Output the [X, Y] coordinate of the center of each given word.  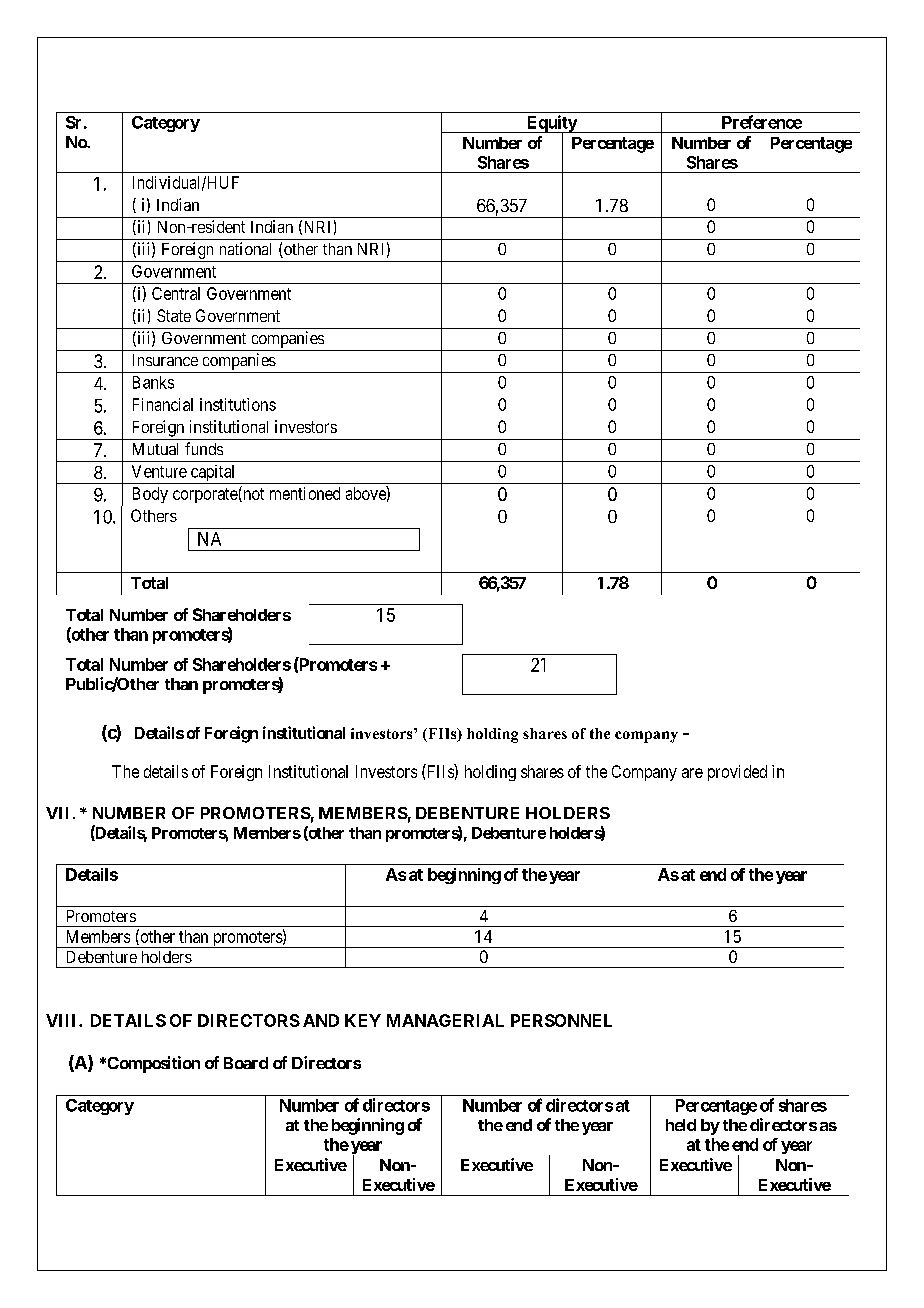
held [681, 1125]
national [245, 248]
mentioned [305, 493]
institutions [238, 404]
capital [213, 474]
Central [176, 293]
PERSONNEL [561, 1020]
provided [737, 773]
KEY [363, 1020]
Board [246, 1063]
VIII [63, 1020]
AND [321, 1020]
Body [150, 495]
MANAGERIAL [445, 1020]
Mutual [155, 449]
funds [204, 448]
